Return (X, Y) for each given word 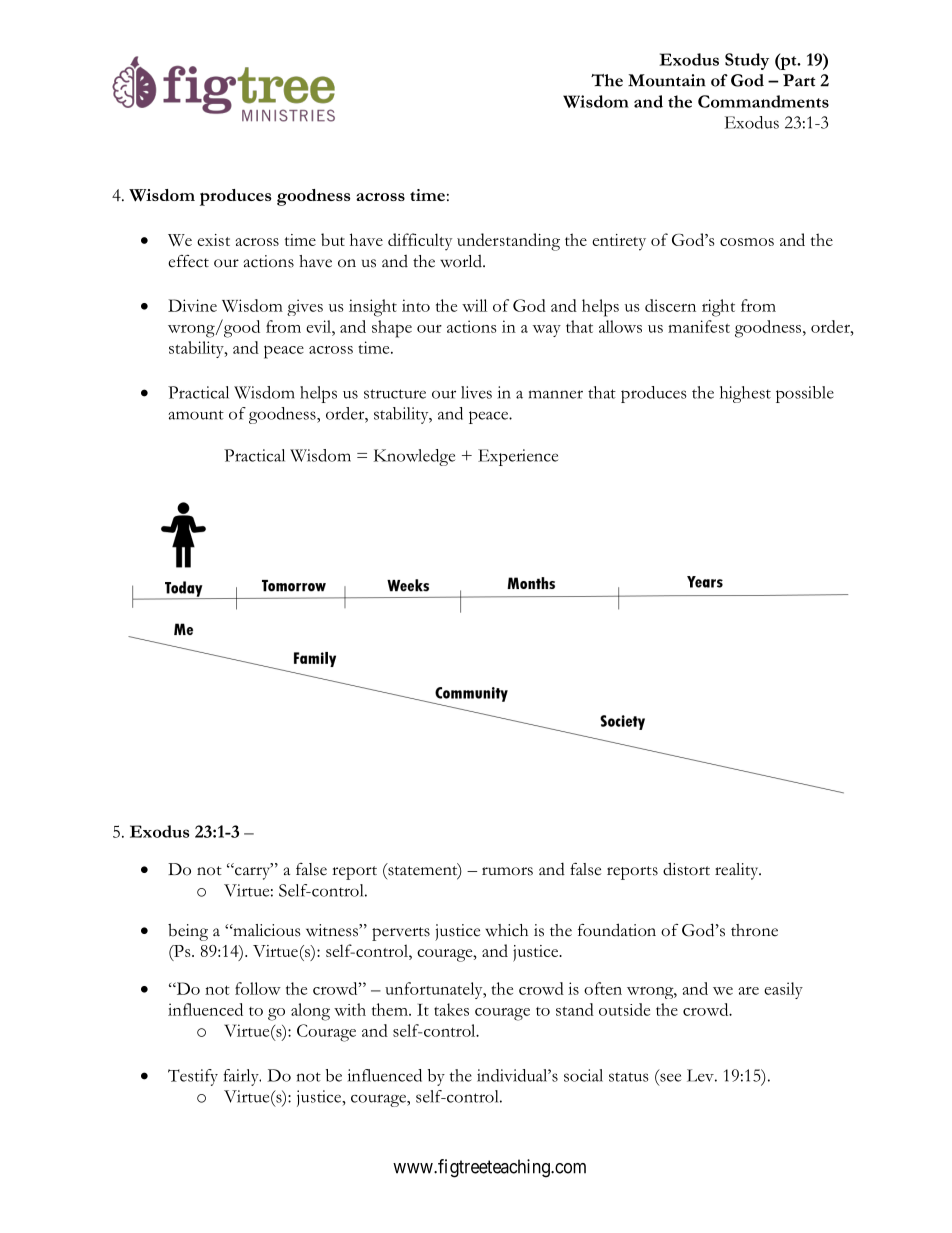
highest (745, 394)
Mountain (667, 80)
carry (253, 872)
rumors (507, 871)
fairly (242, 1077)
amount (196, 415)
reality (738, 871)
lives (476, 392)
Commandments (763, 101)
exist (213, 240)
